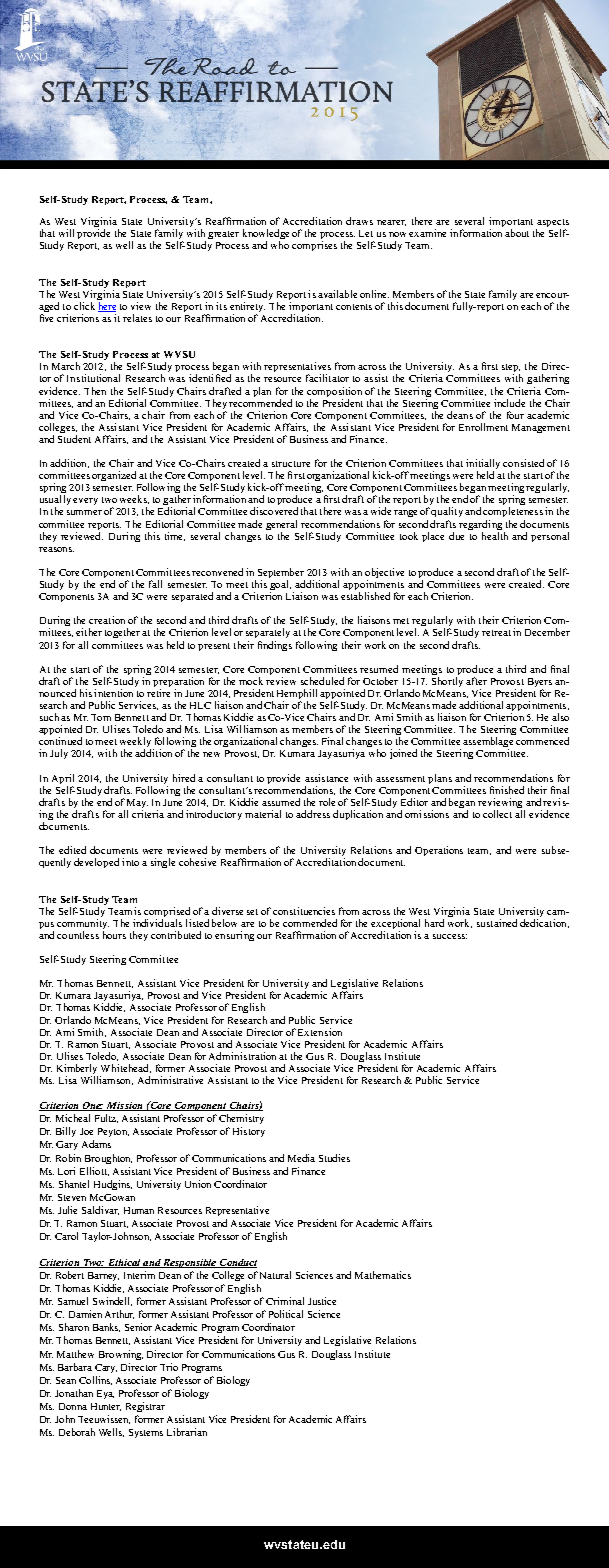  Describe the element at coordinates (84, 306) in the image. I see `click` at that location.
